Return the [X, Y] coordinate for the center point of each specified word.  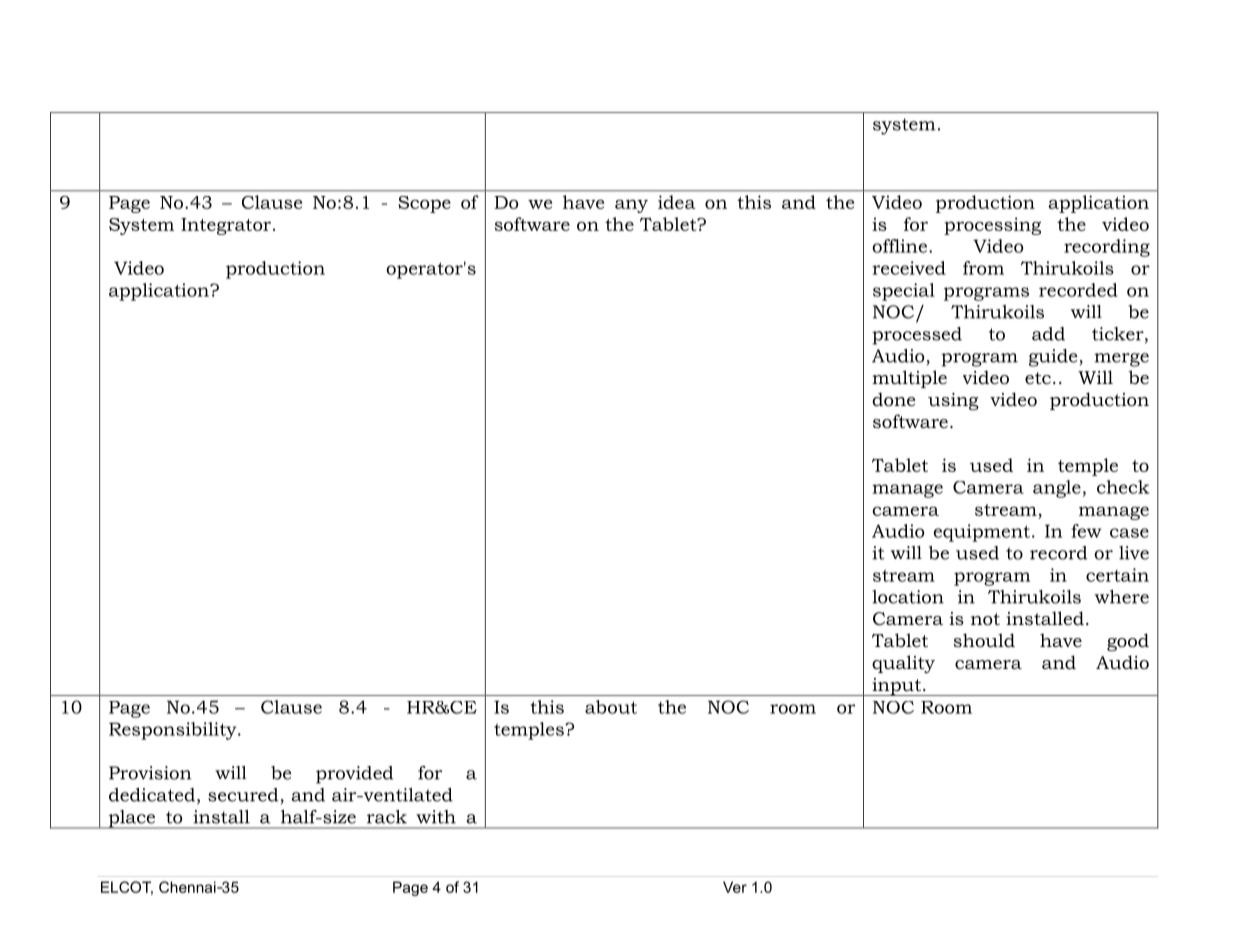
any [631, 206]
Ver [735, 887]
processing [992, 226]
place [131, 819]
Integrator [227, 226]
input [897, 687]
